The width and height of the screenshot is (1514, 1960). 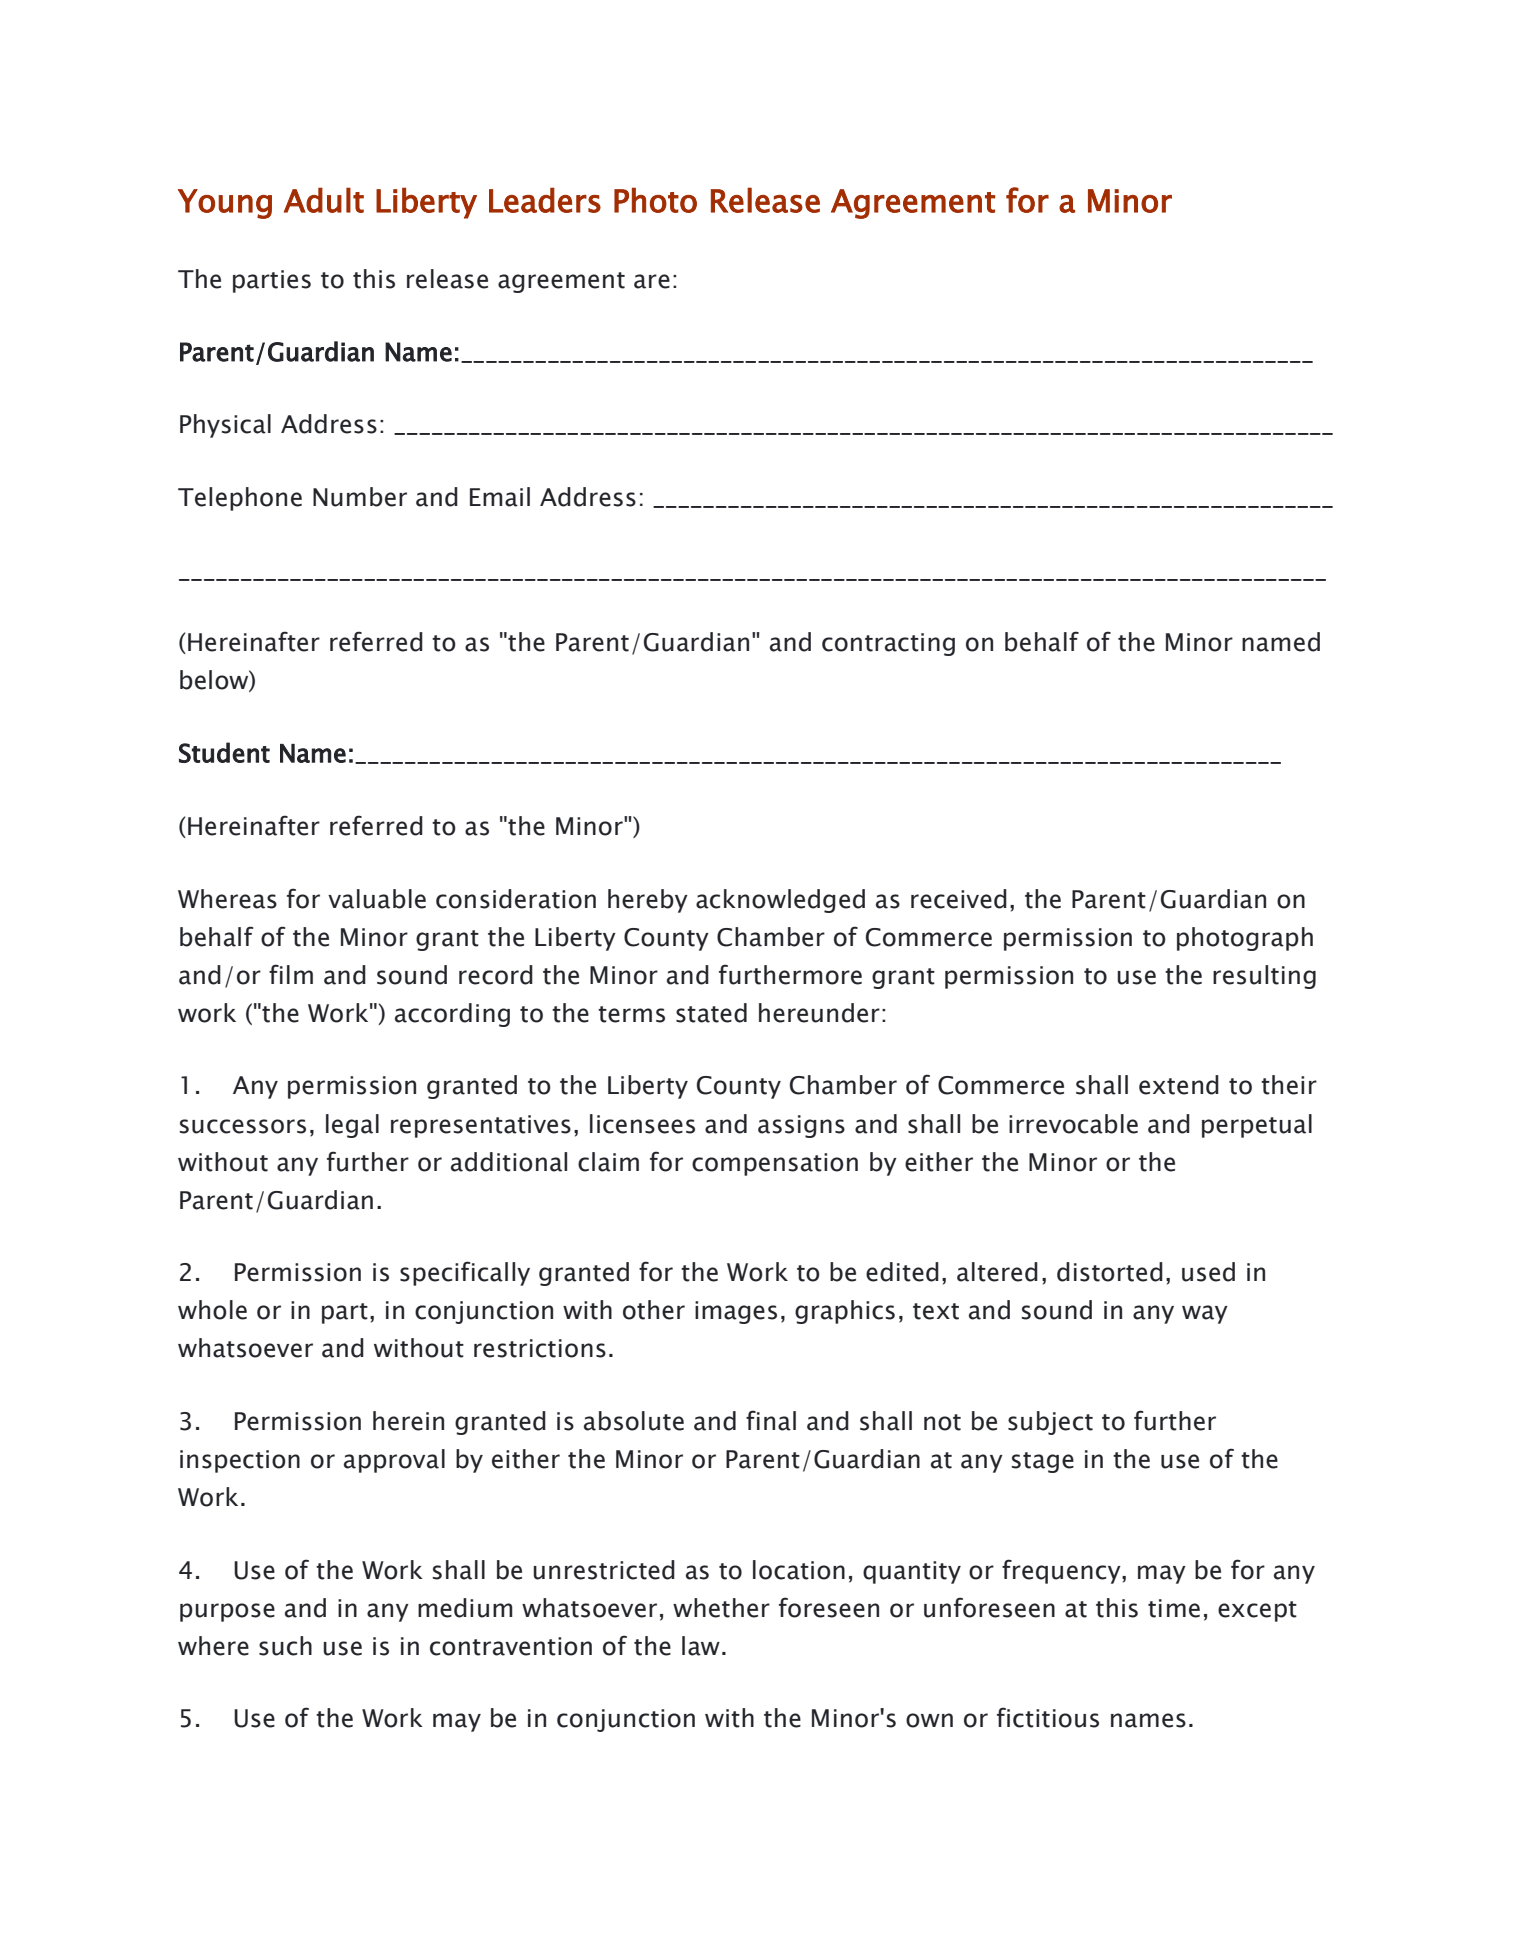 I want to click on legal, so click(x=352, y=1126).
